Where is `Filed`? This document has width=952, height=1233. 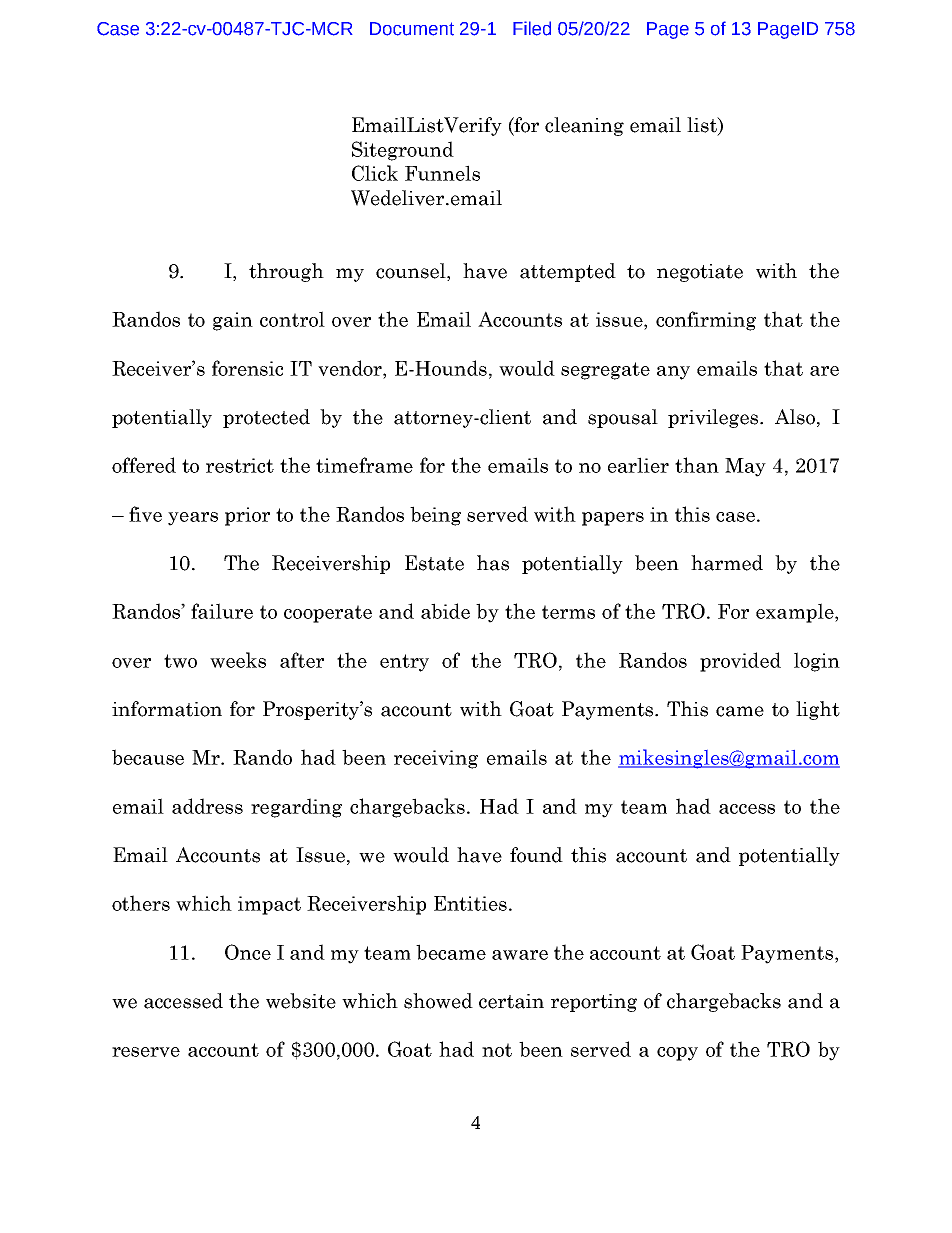 Filed is located at coordinates (532, 28).
